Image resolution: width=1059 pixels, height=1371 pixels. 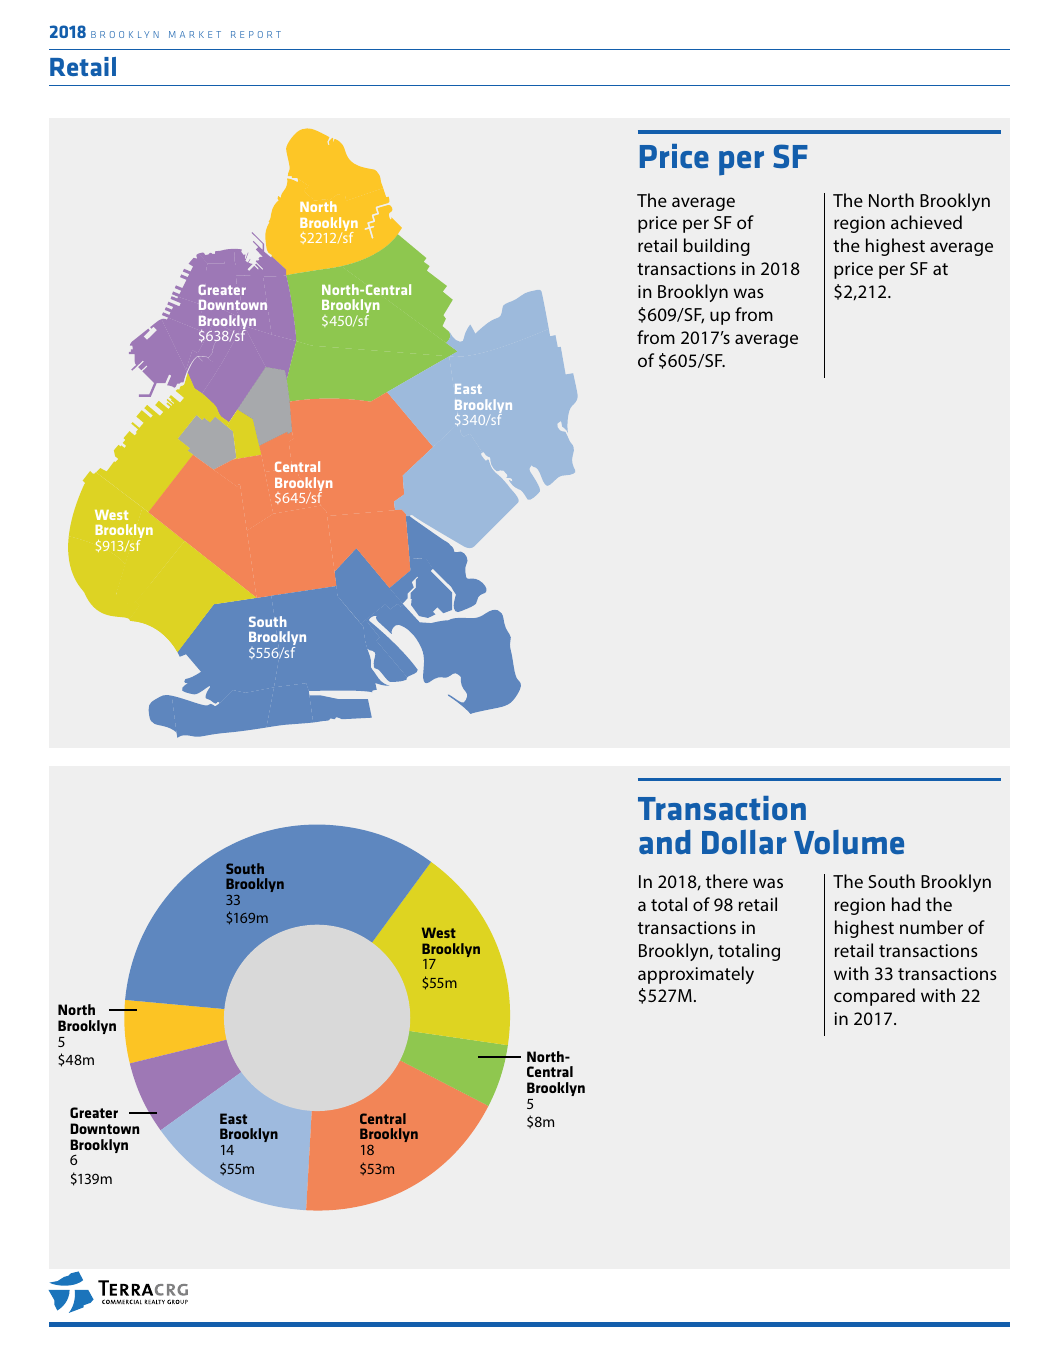 I want to click on and, so click(x=664, y=842).
